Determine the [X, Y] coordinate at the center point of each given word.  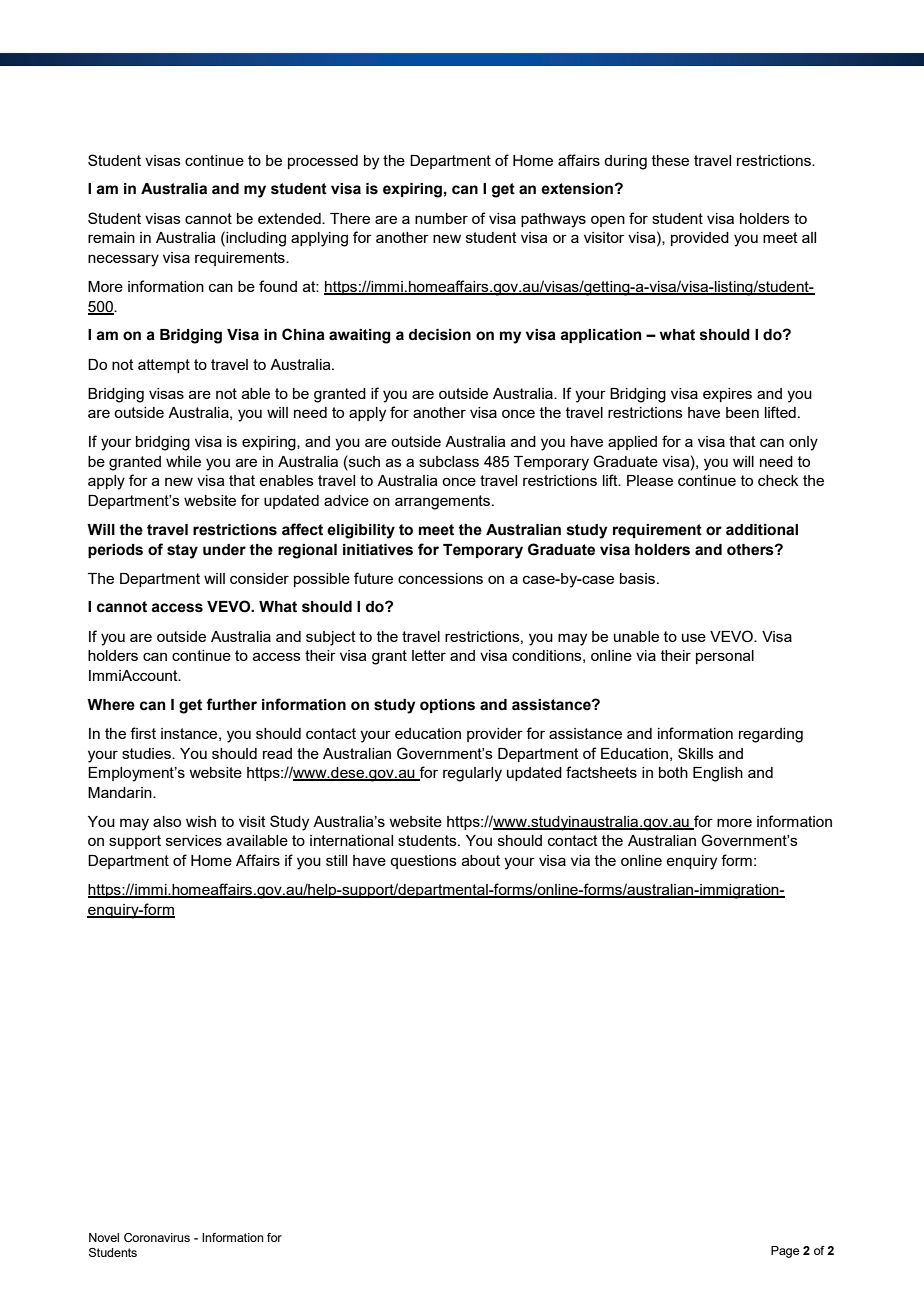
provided [700, 239]
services [194, 840]
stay [182, 551]
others [751, 550]
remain [111, 237]
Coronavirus [157, 1237]
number [441, 218]
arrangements [444, 502]
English [718, 774]
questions [423, 862]
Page [785, 1252]
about [481, 860]
